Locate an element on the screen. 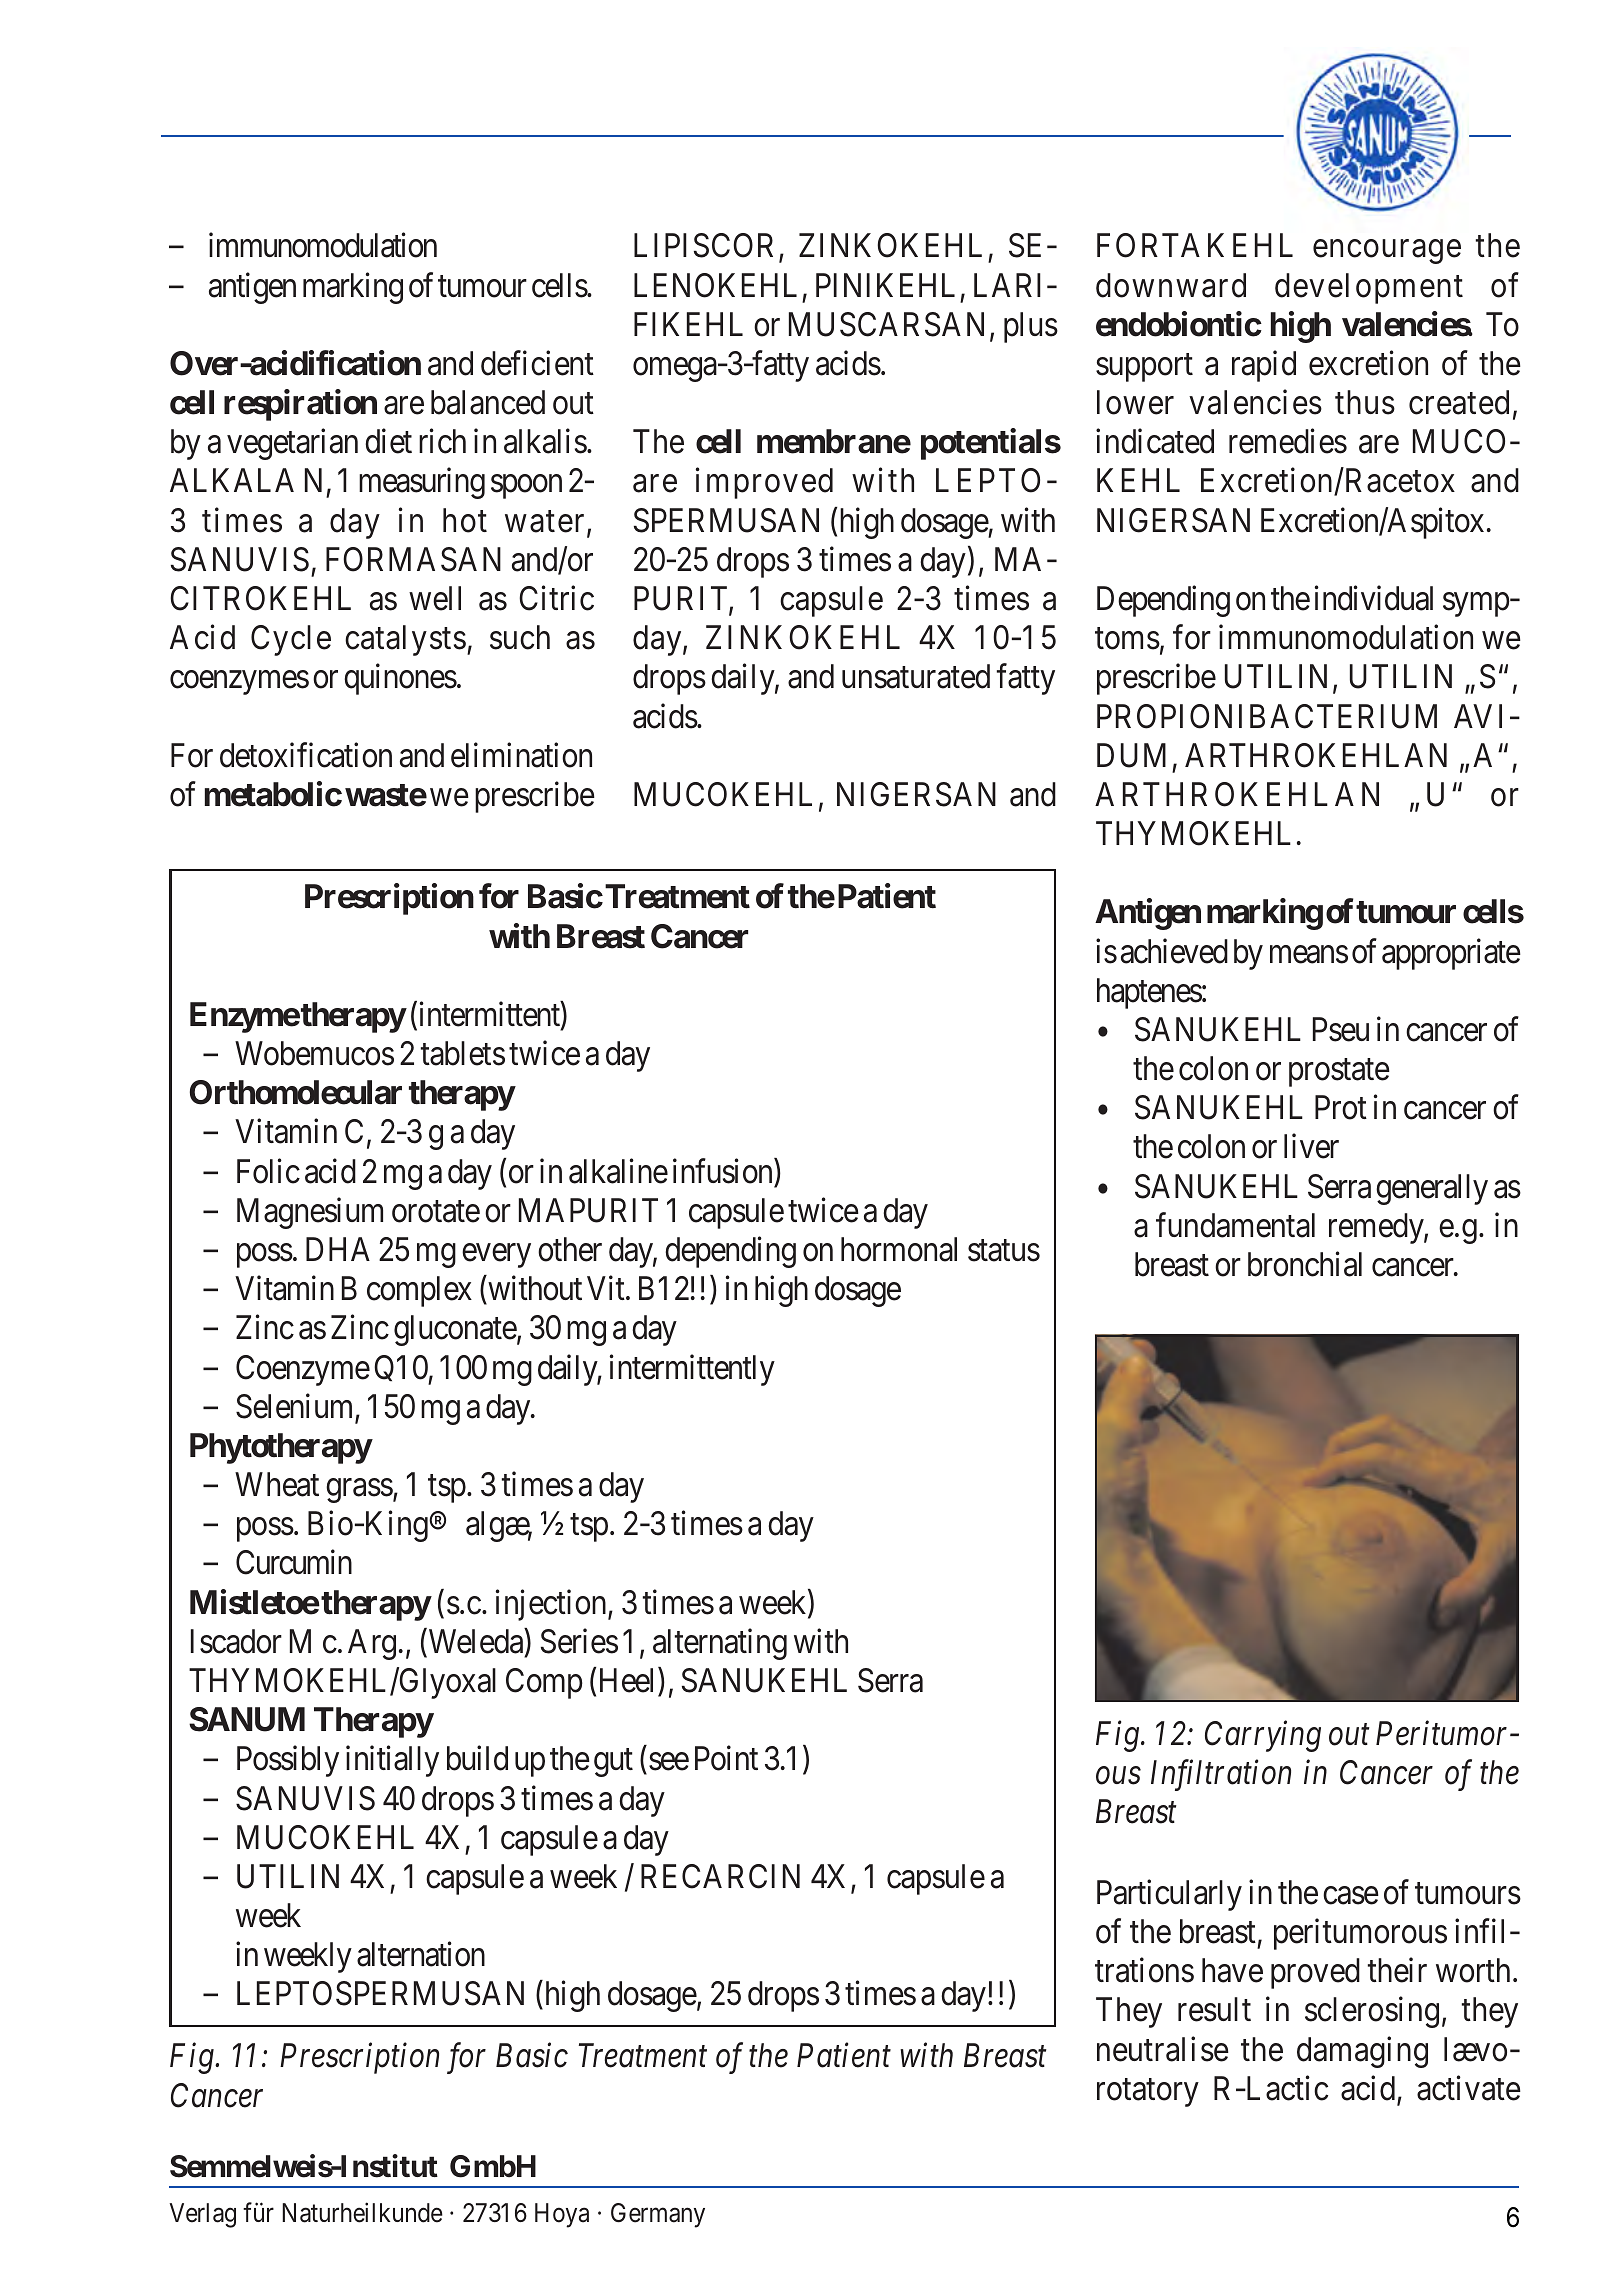 Image resolution: width=1619 pixels, height=2291 pixels. development is located at coordinates (1369, 288).
